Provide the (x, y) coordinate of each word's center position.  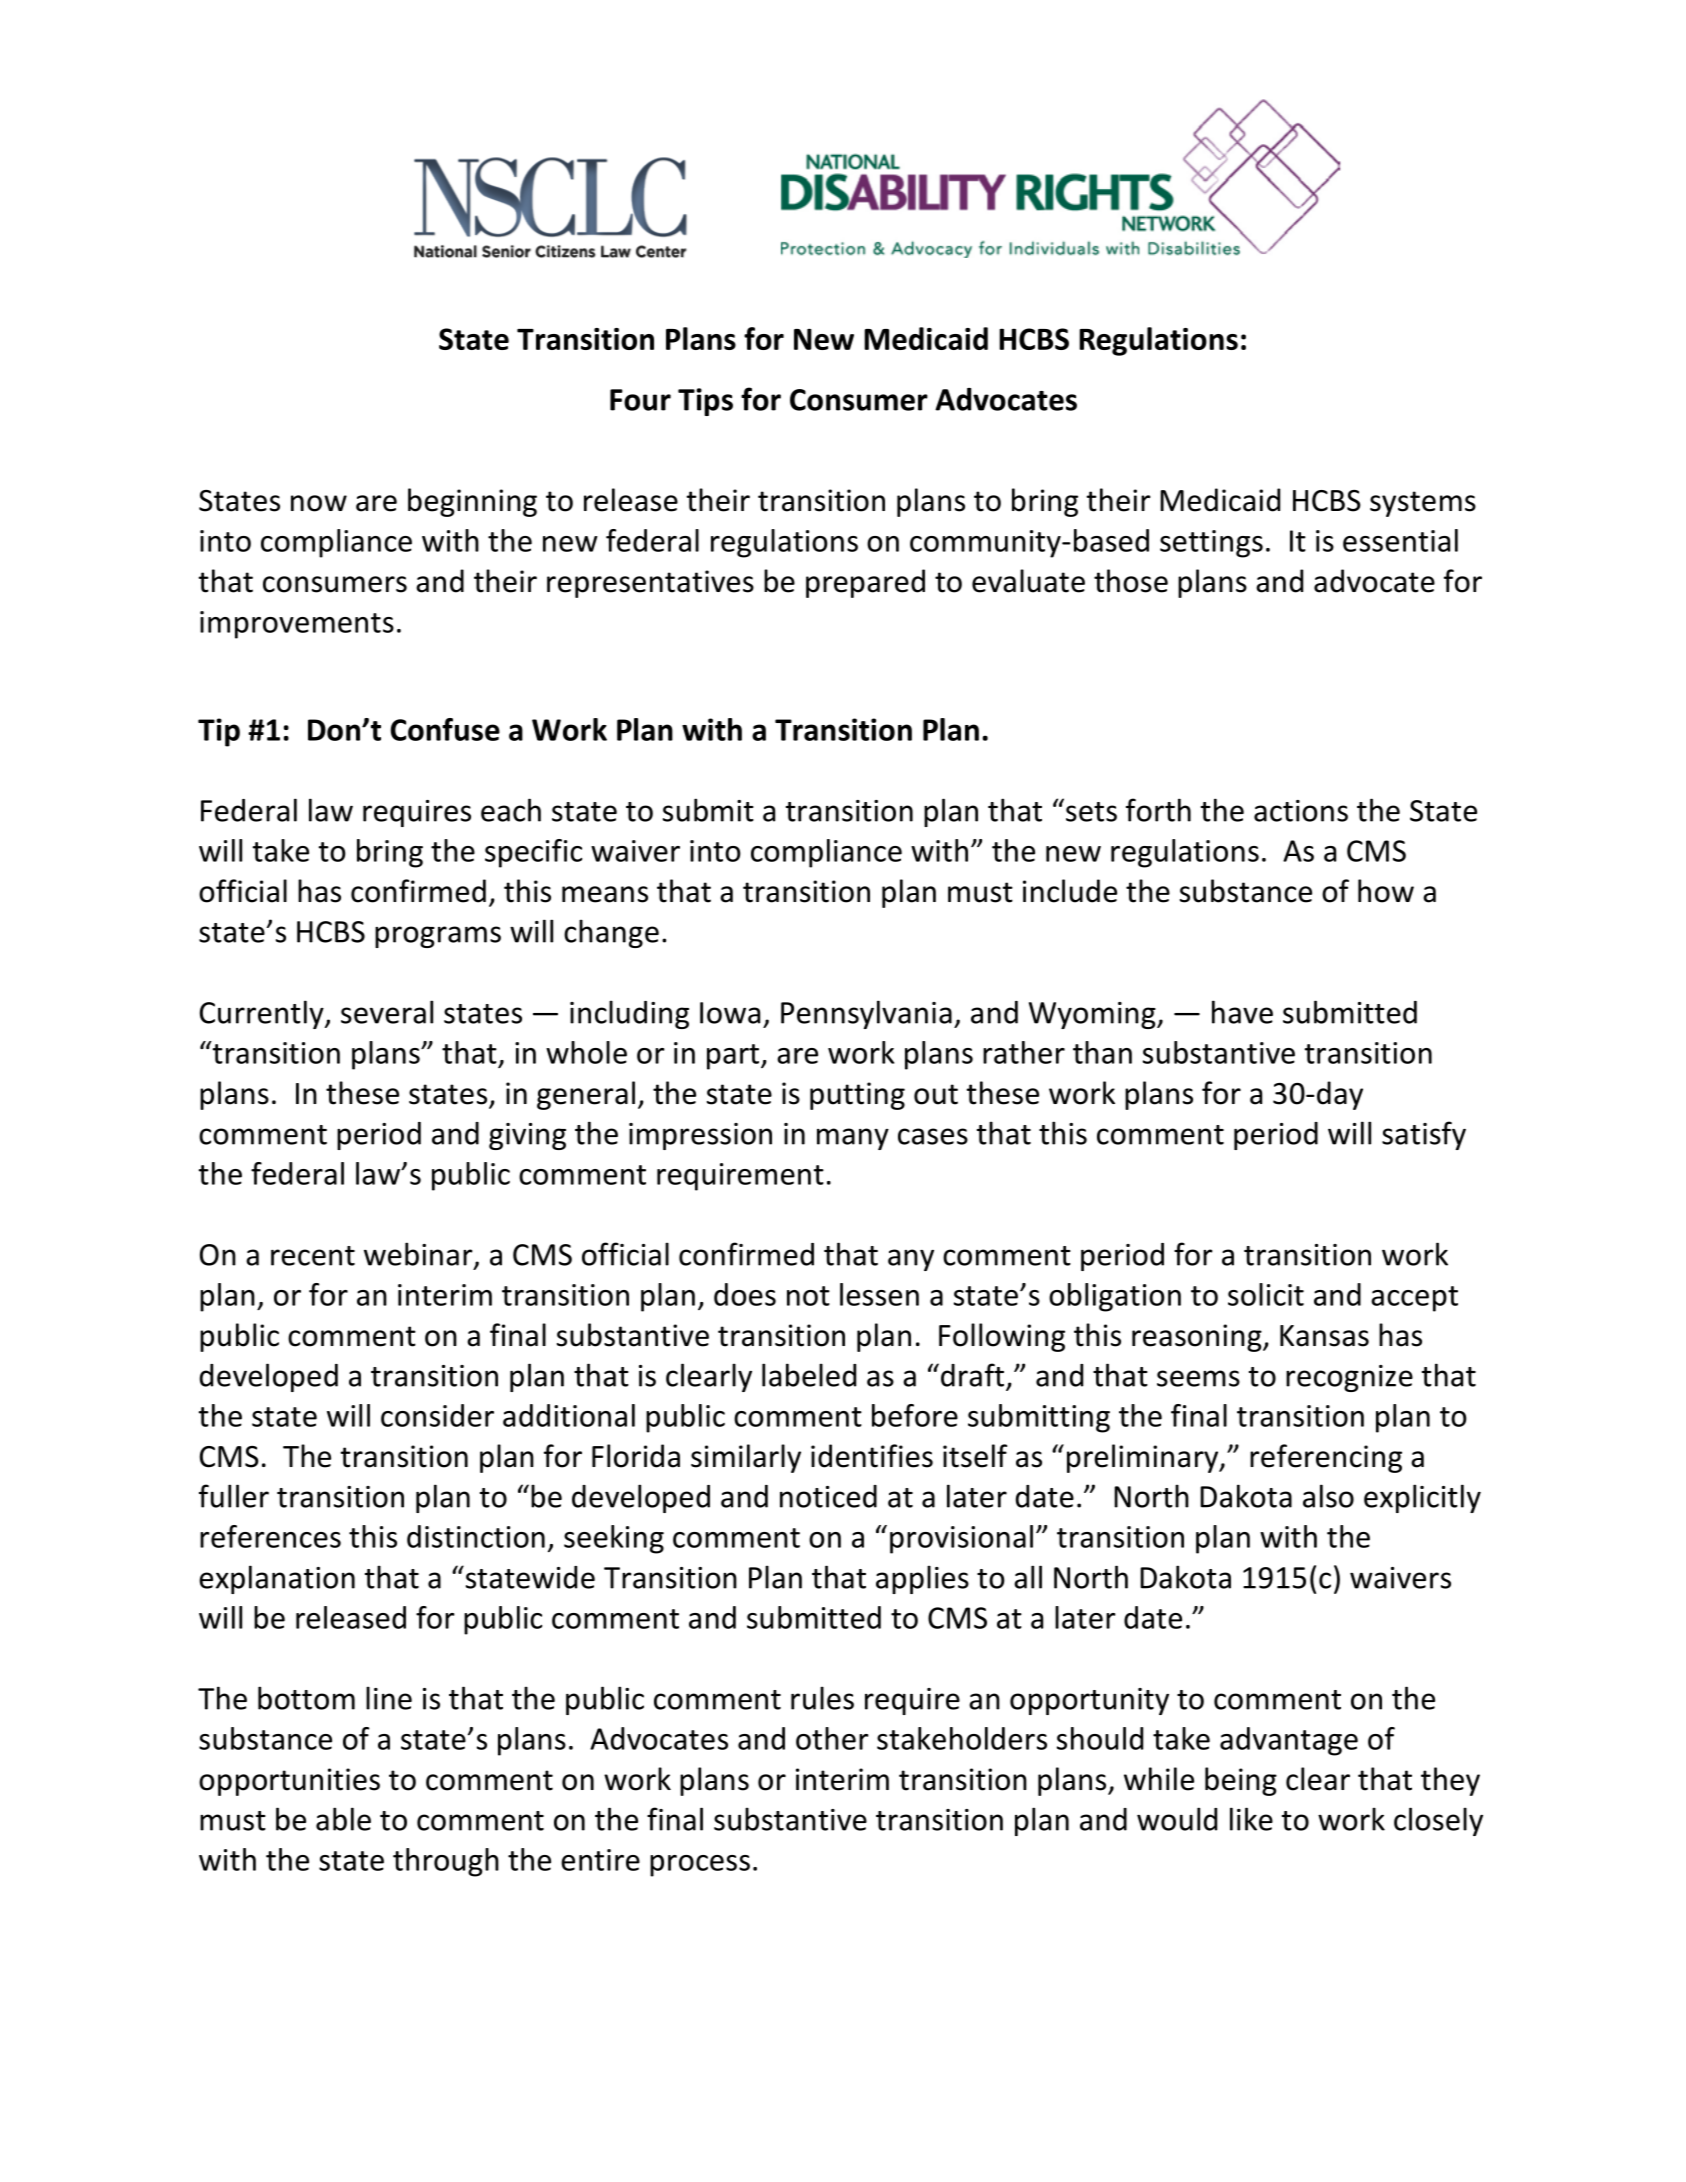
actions (1301, 811)
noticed (828, 1496)
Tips (705, 402)
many (853, 1139)
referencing (1326, 1458)
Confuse (445, 729)
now (319, 503)
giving (527, 1136)
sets (1091, 812)
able (343, 1819)
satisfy (1424, 1135)
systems (1423, 504)
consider (437, 1415)
